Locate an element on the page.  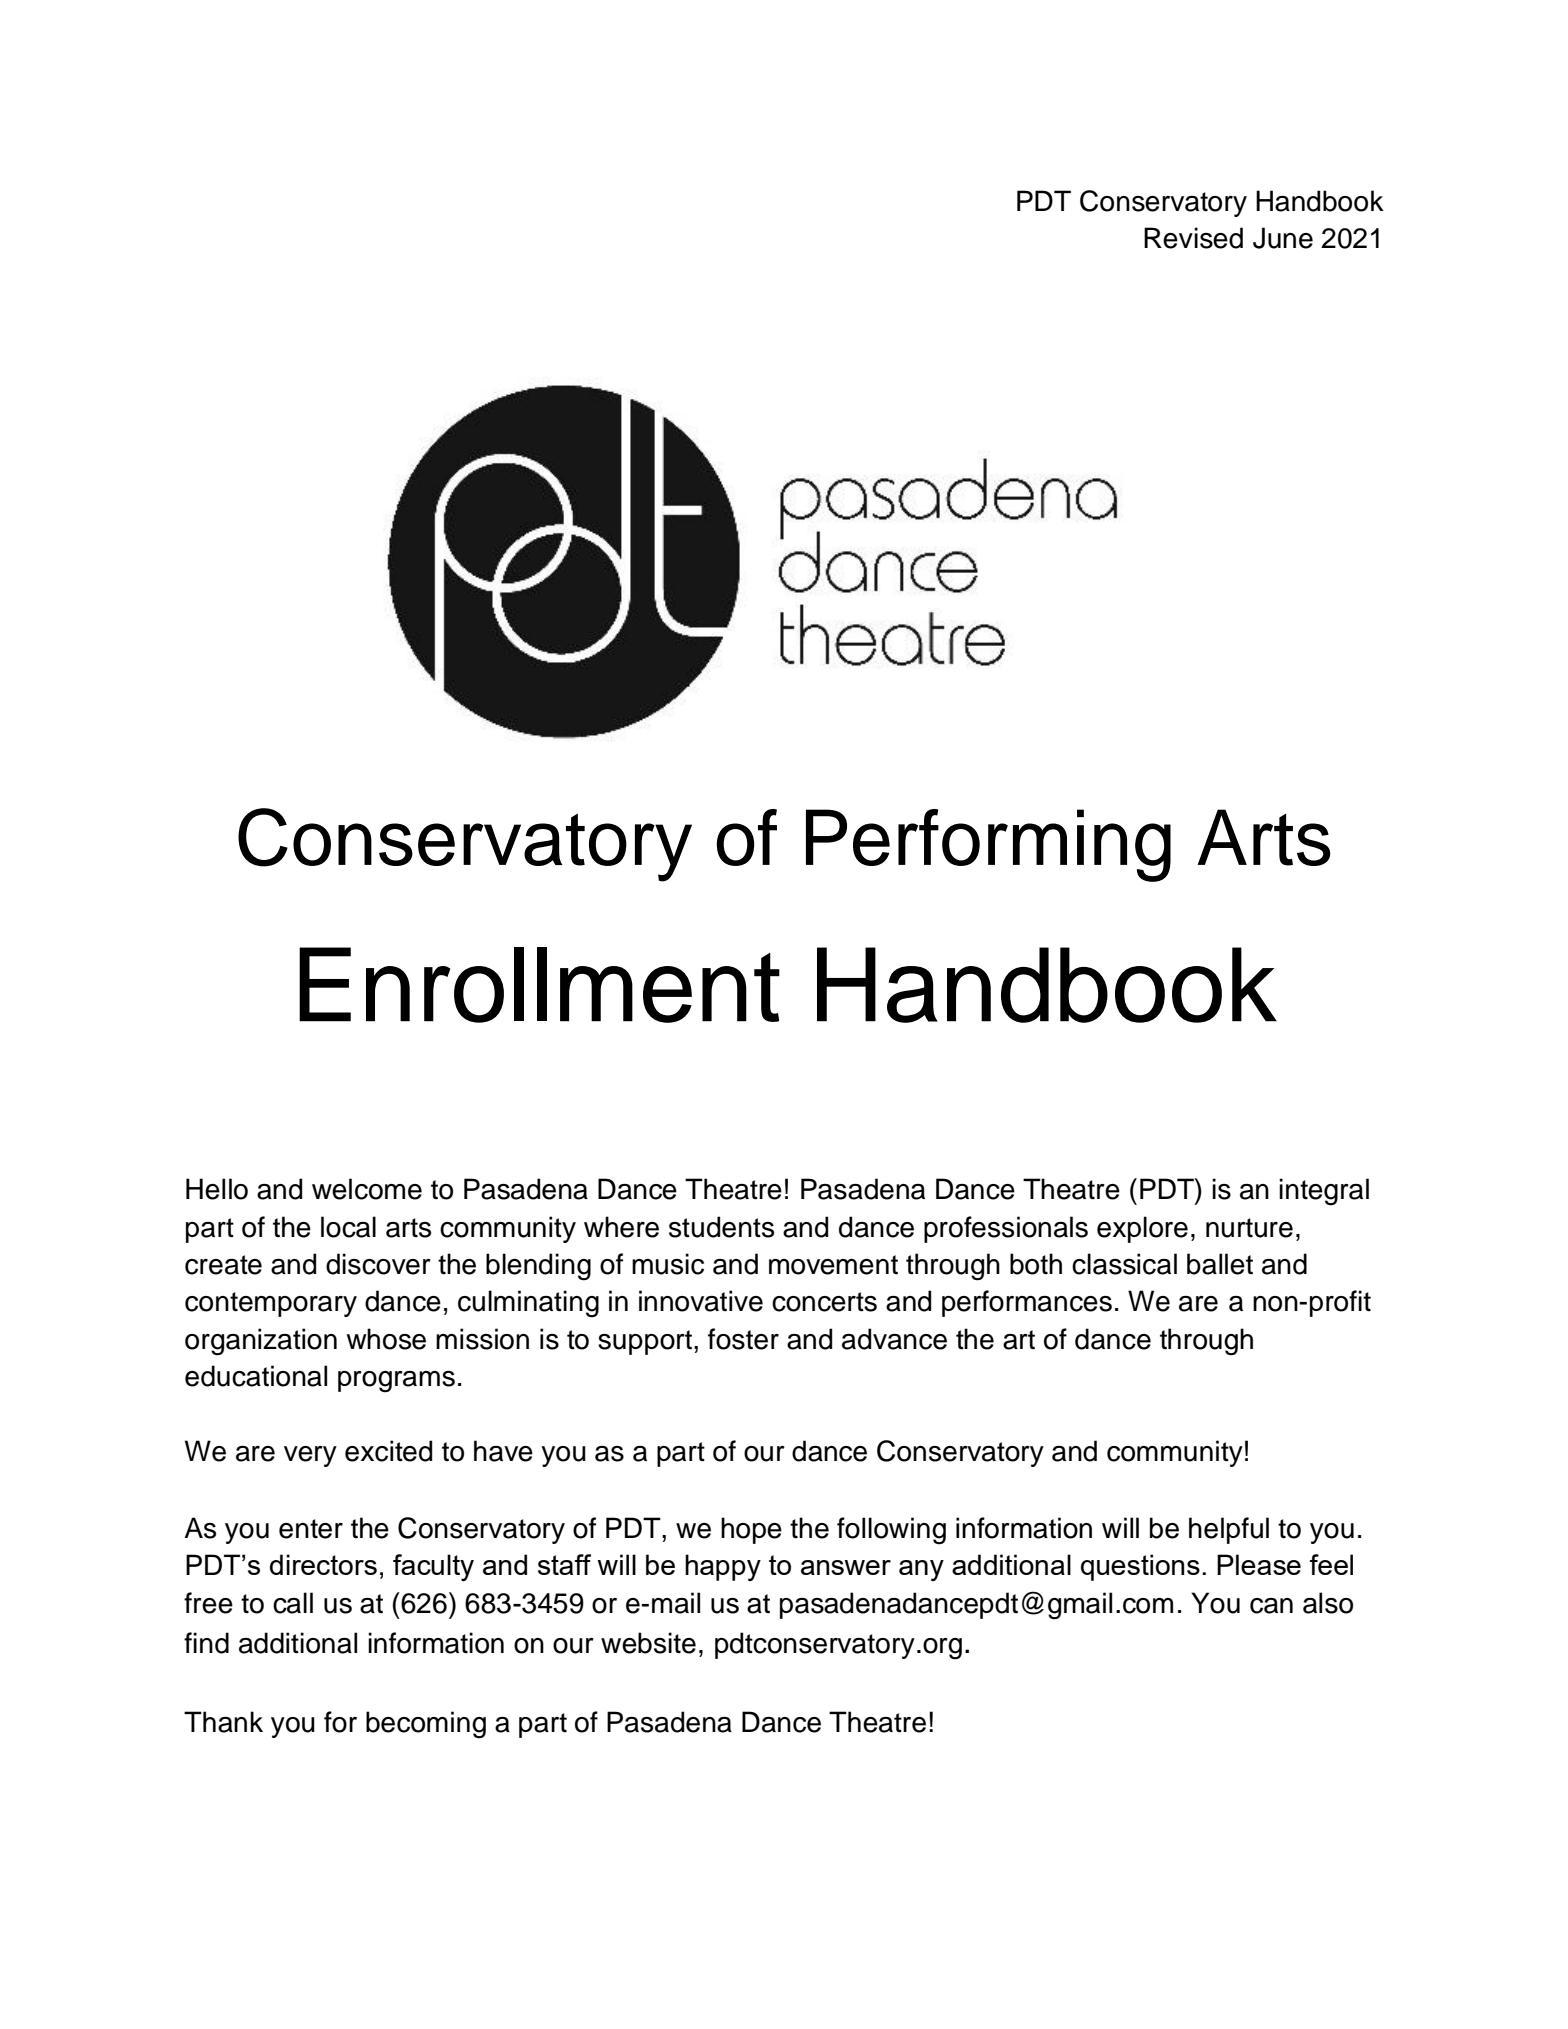
ballet is located at coordinates (1220, 1264).
